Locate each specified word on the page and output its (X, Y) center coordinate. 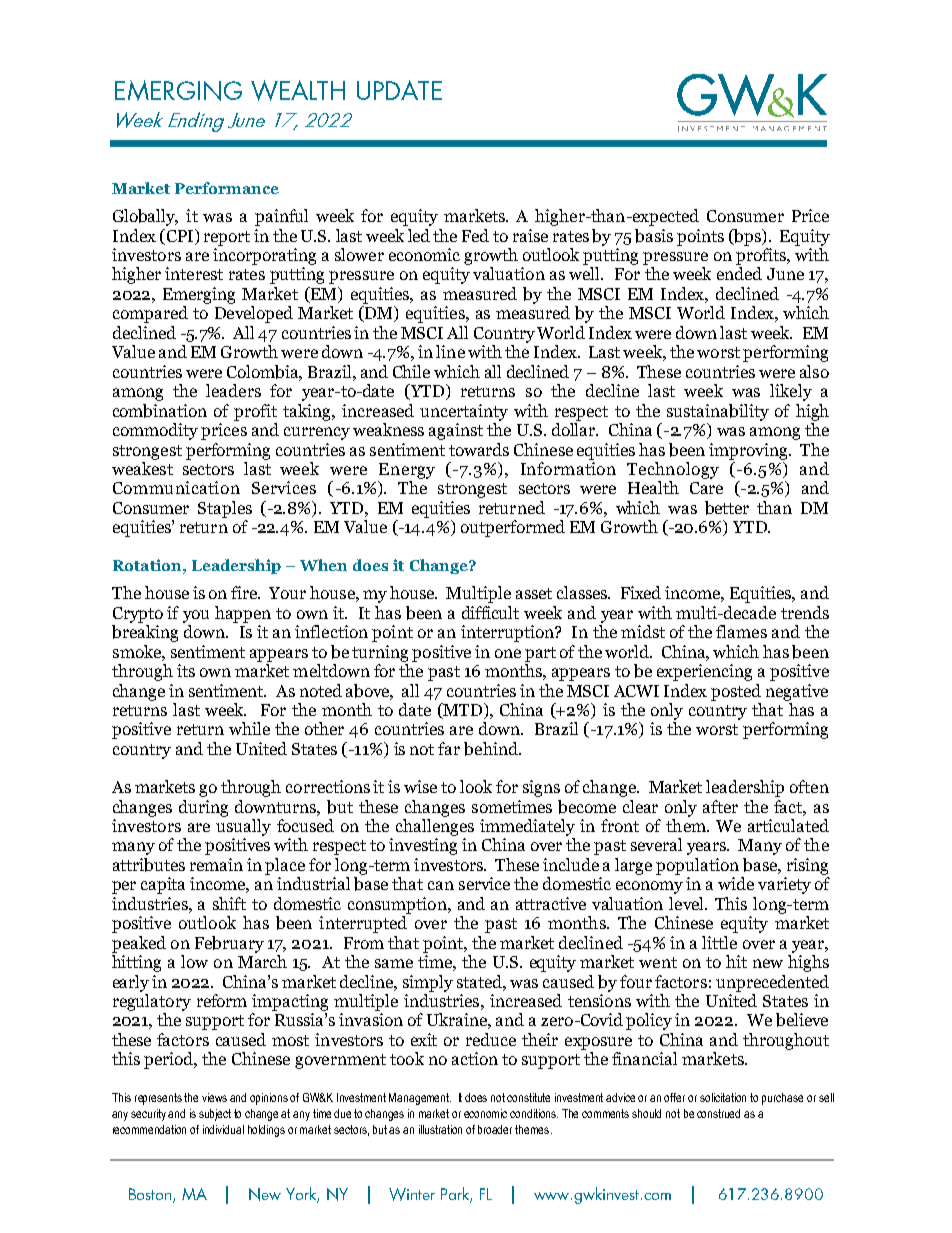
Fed (475, 235)
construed (718, 1113)
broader (497, 1129)
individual (223, 1129)
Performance (227, 188)
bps (747, 237)
